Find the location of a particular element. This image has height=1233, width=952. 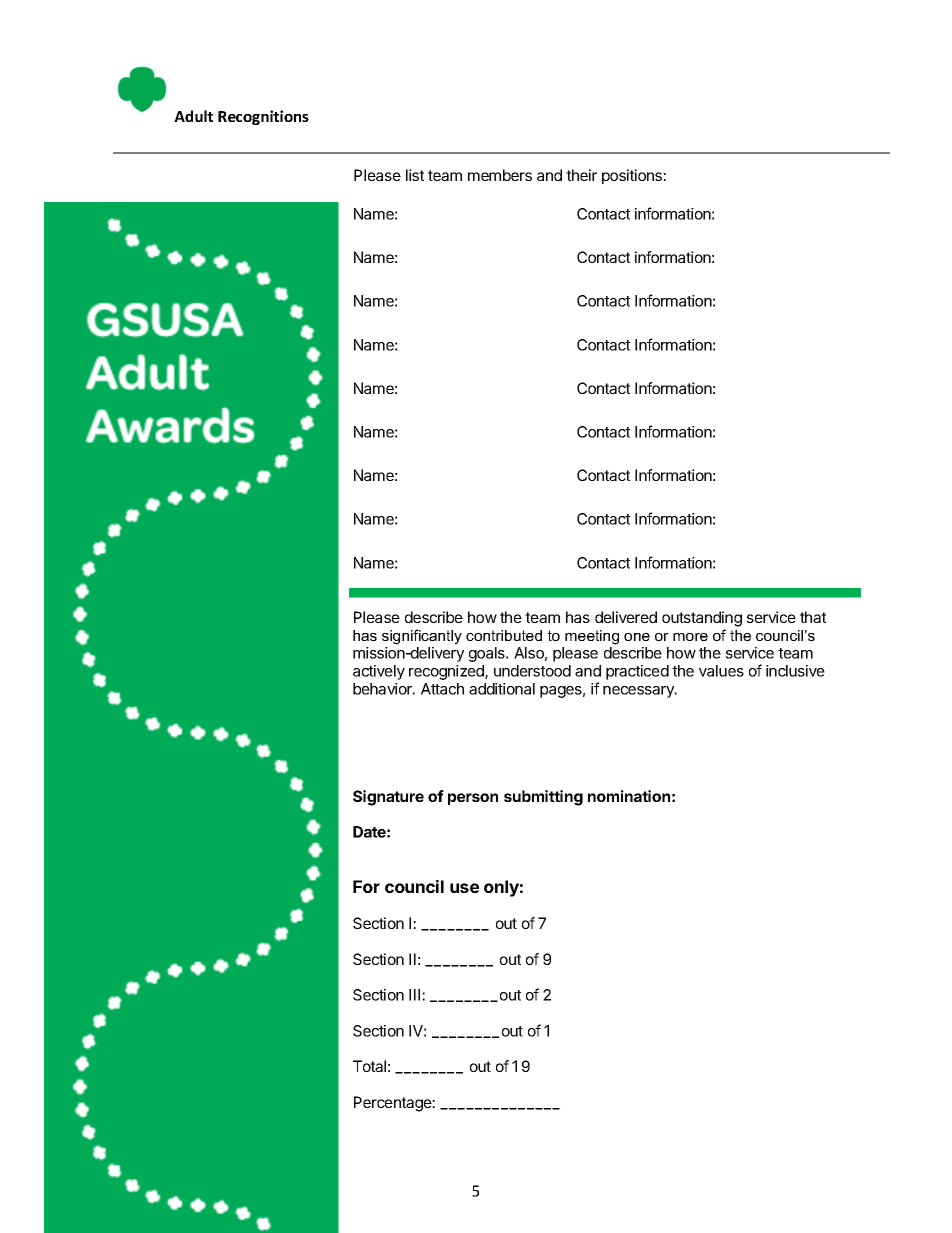

person is located at coordinates (473, 799).
